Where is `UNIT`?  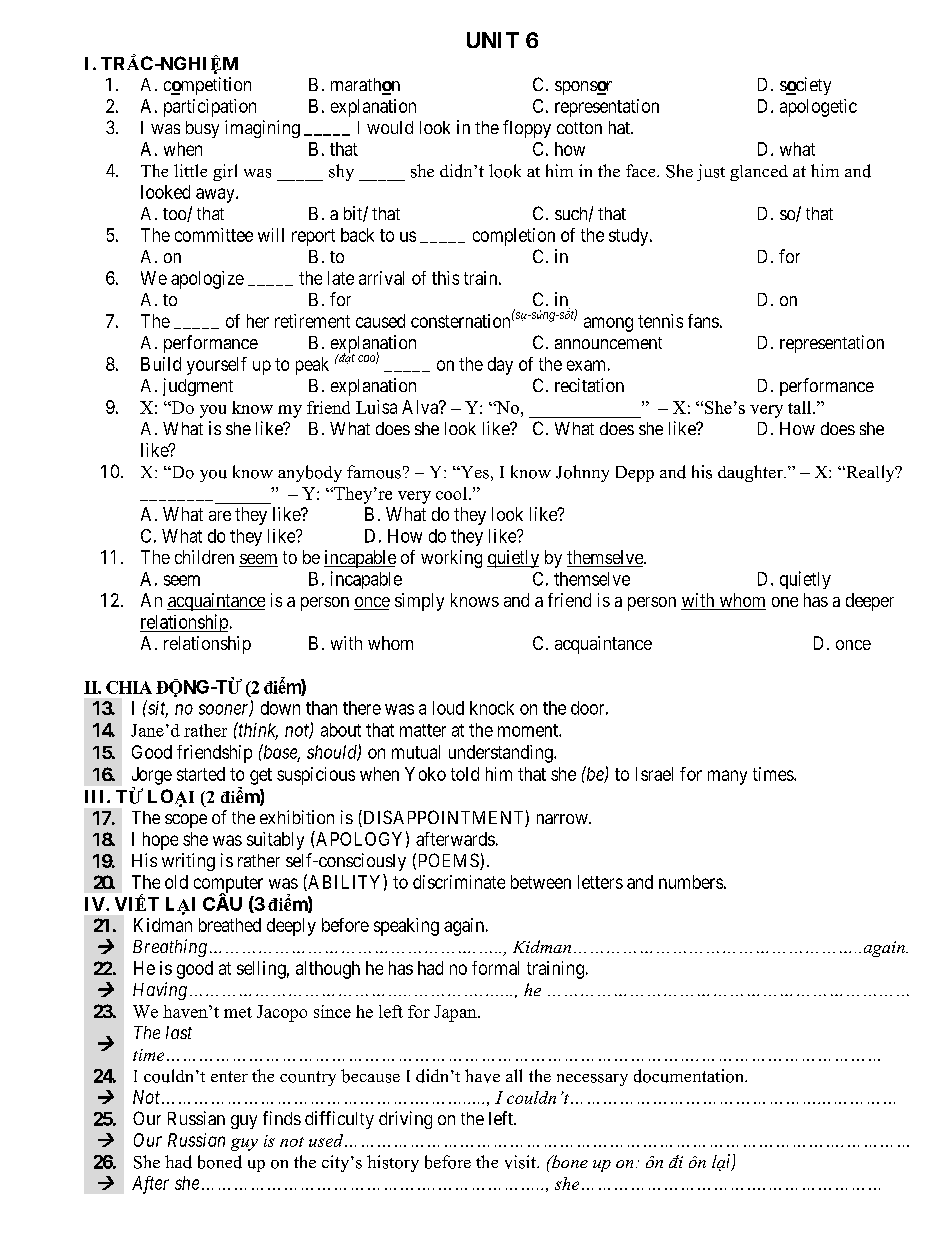 UNIT is located at coordinates (493, 40).
